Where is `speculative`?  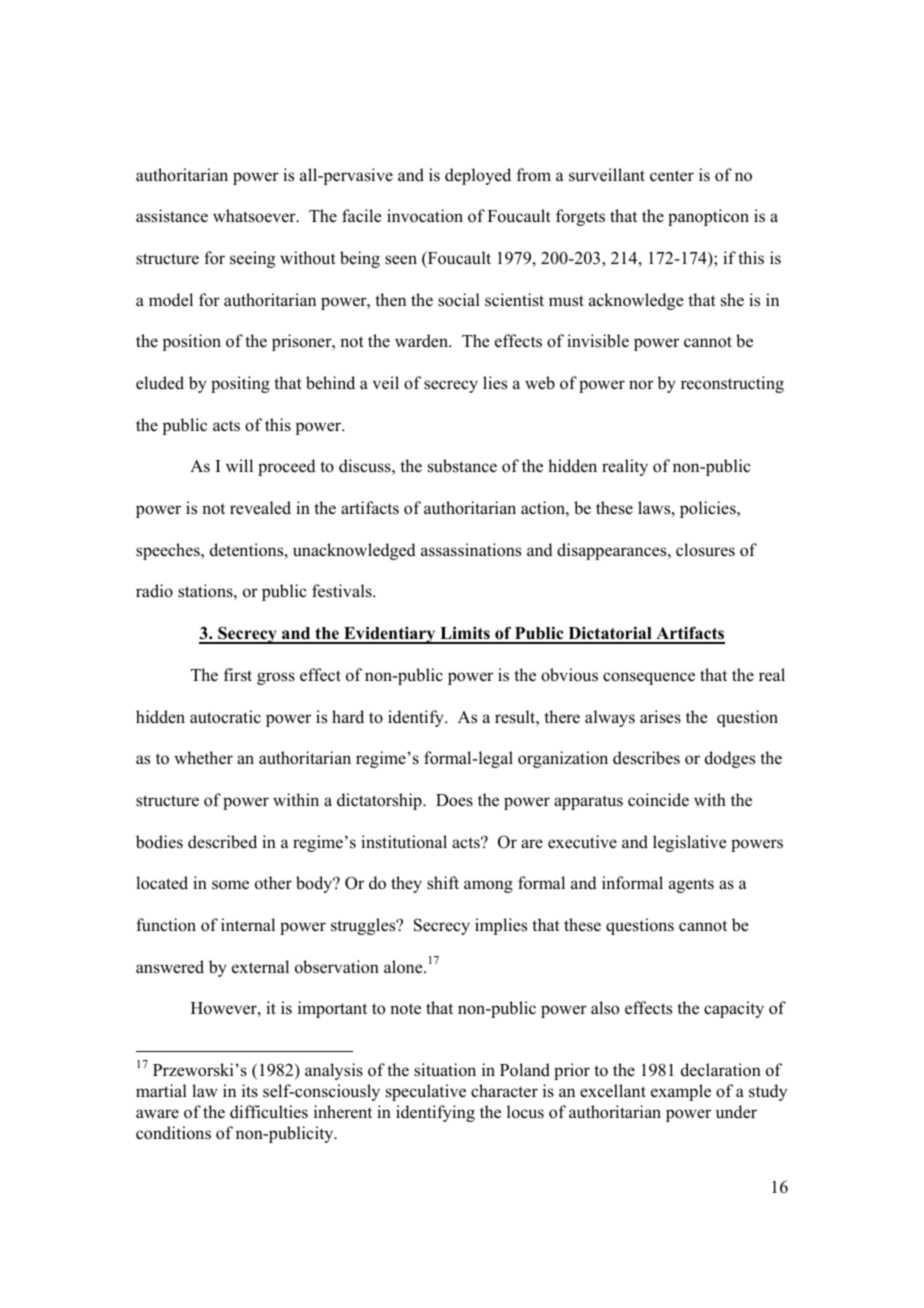
speculative is located at coordinates (426, 1092).
